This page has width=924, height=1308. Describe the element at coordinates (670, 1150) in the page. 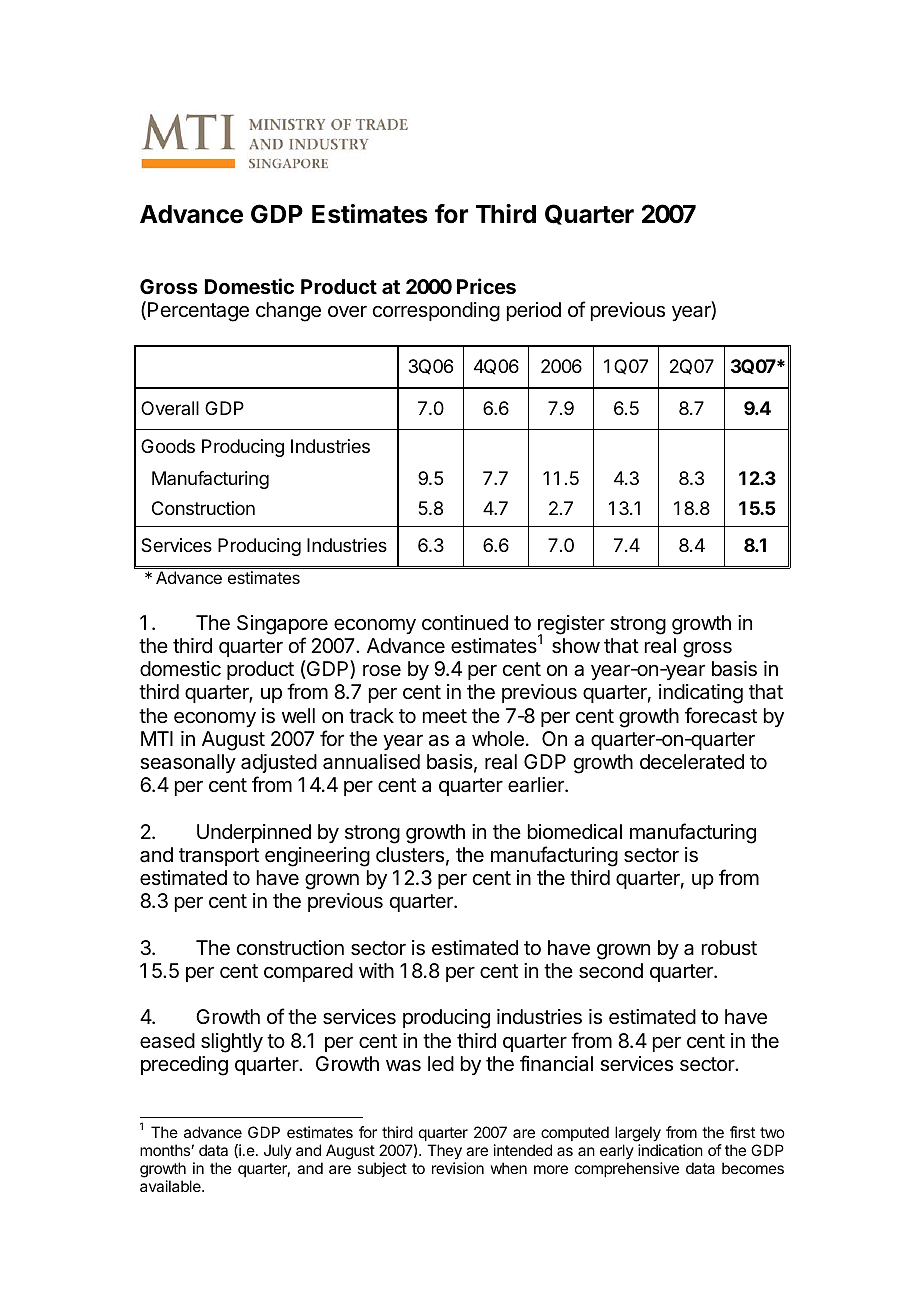

I see `indication` at that location.
